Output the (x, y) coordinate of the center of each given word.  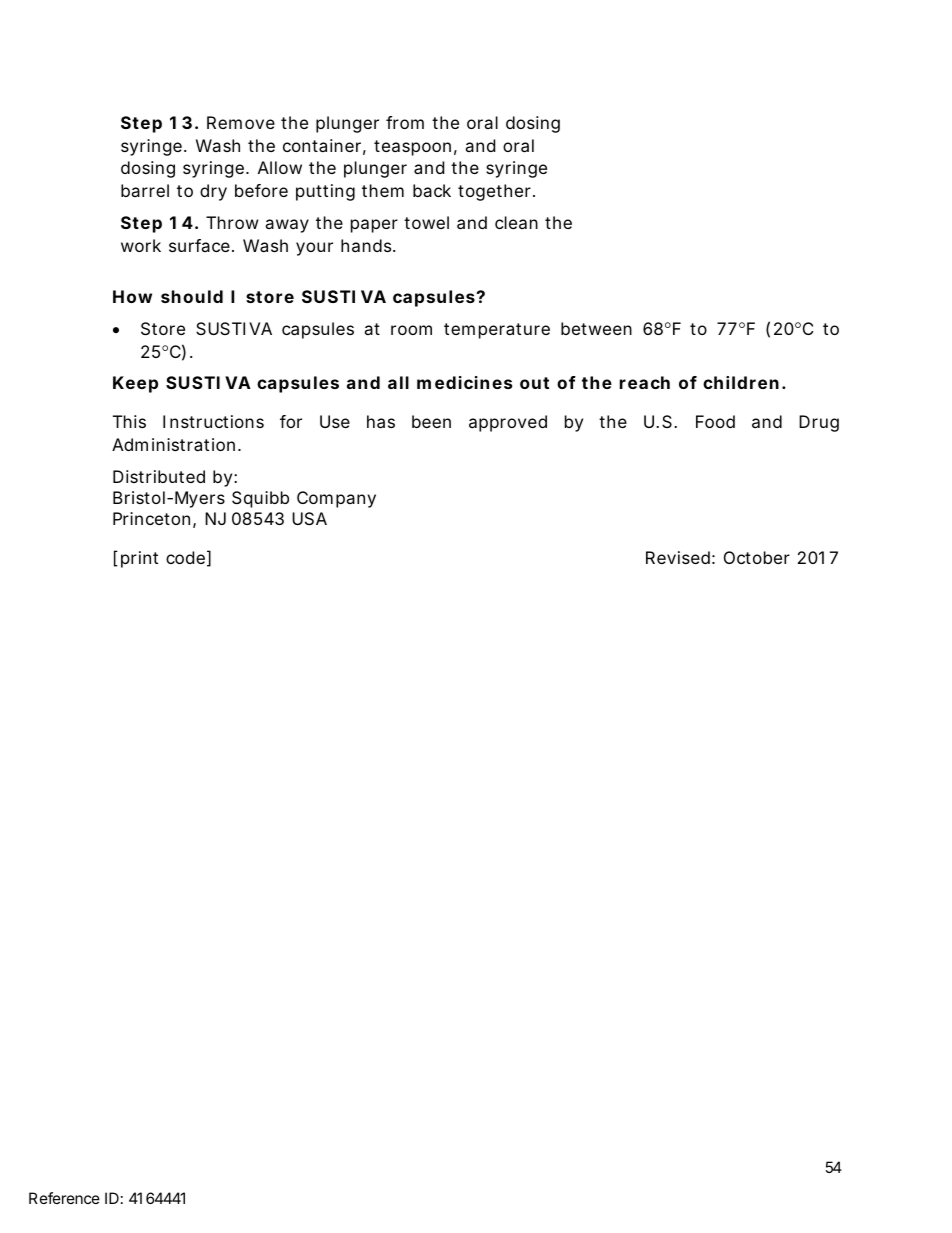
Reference (64, 1198)
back (432, 190)
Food (715, 421)
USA (309, 518)
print (139, 559)
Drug (819, 423)
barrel (145, 190)
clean (516, 222)
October (757, 557)
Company (336, 499)
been (431, 421)
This (129, 421)
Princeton (154, 520)
